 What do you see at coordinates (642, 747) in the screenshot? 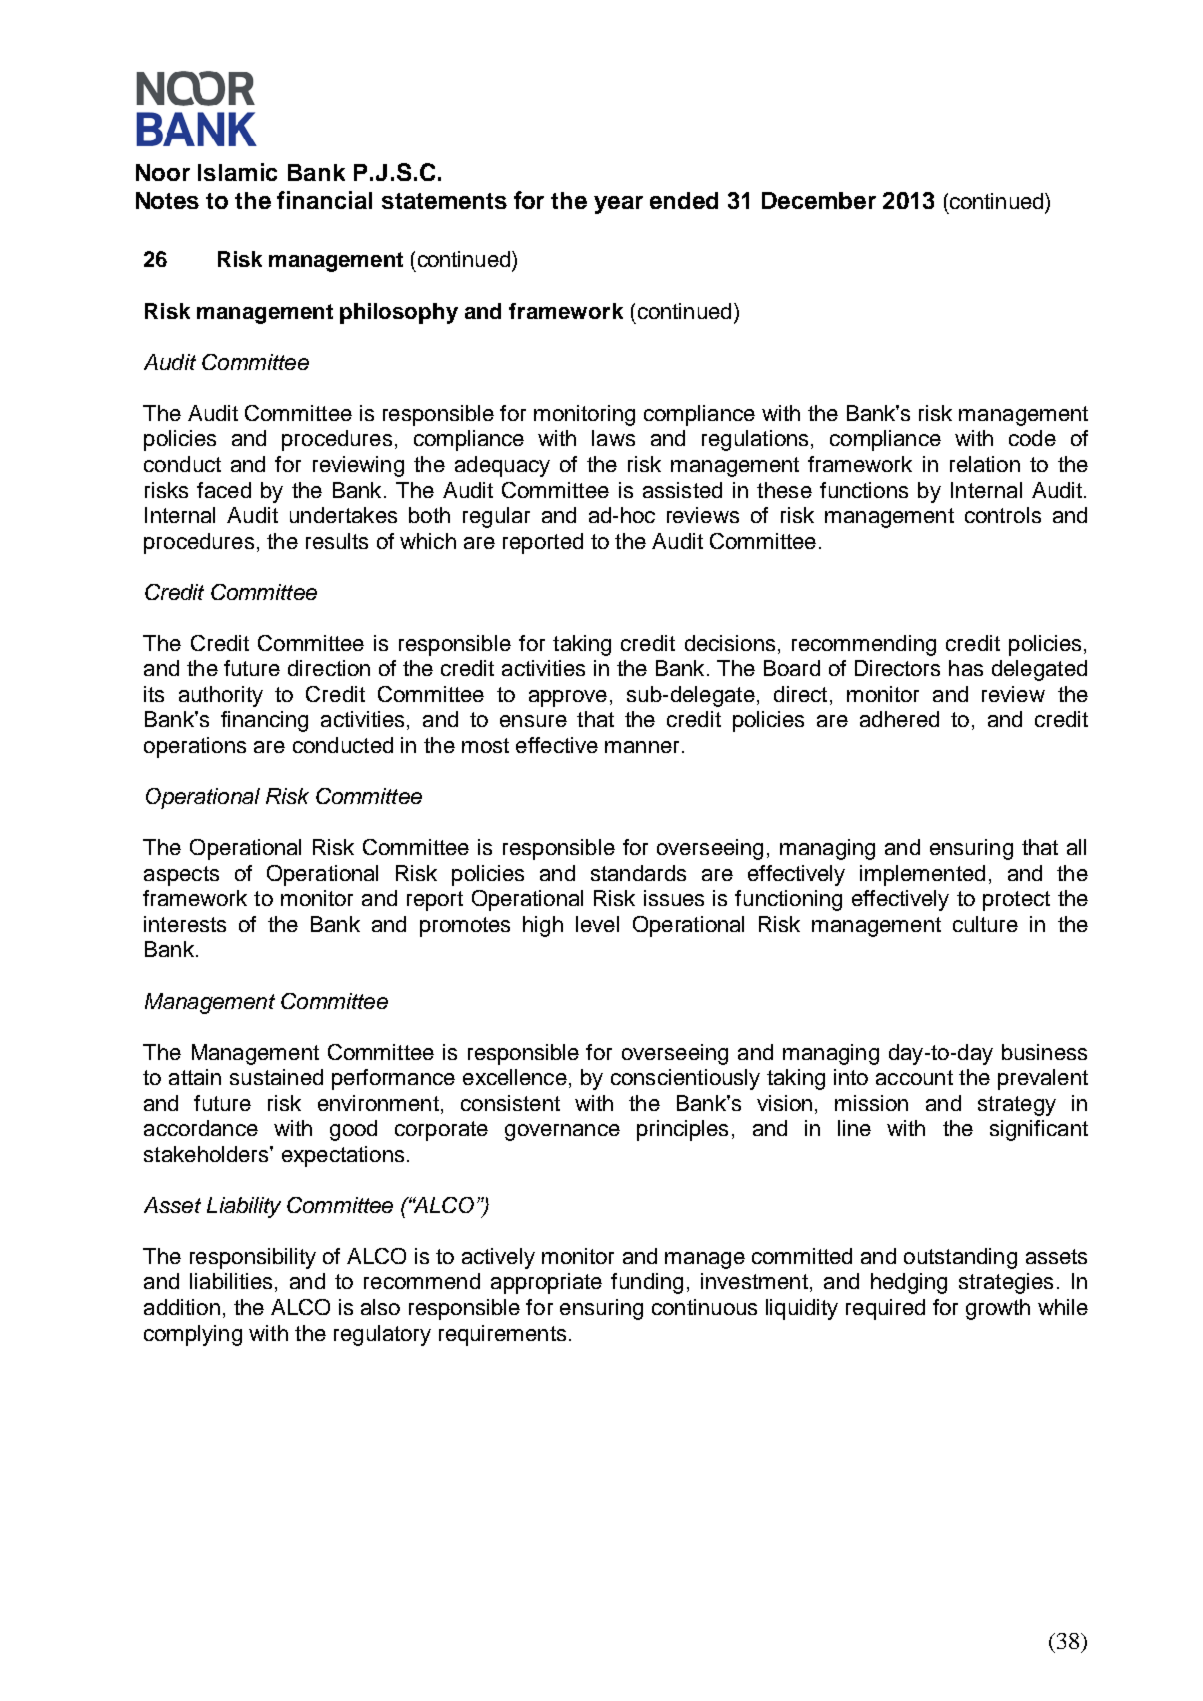
I see `manner` at bounding box center [642, 747].
